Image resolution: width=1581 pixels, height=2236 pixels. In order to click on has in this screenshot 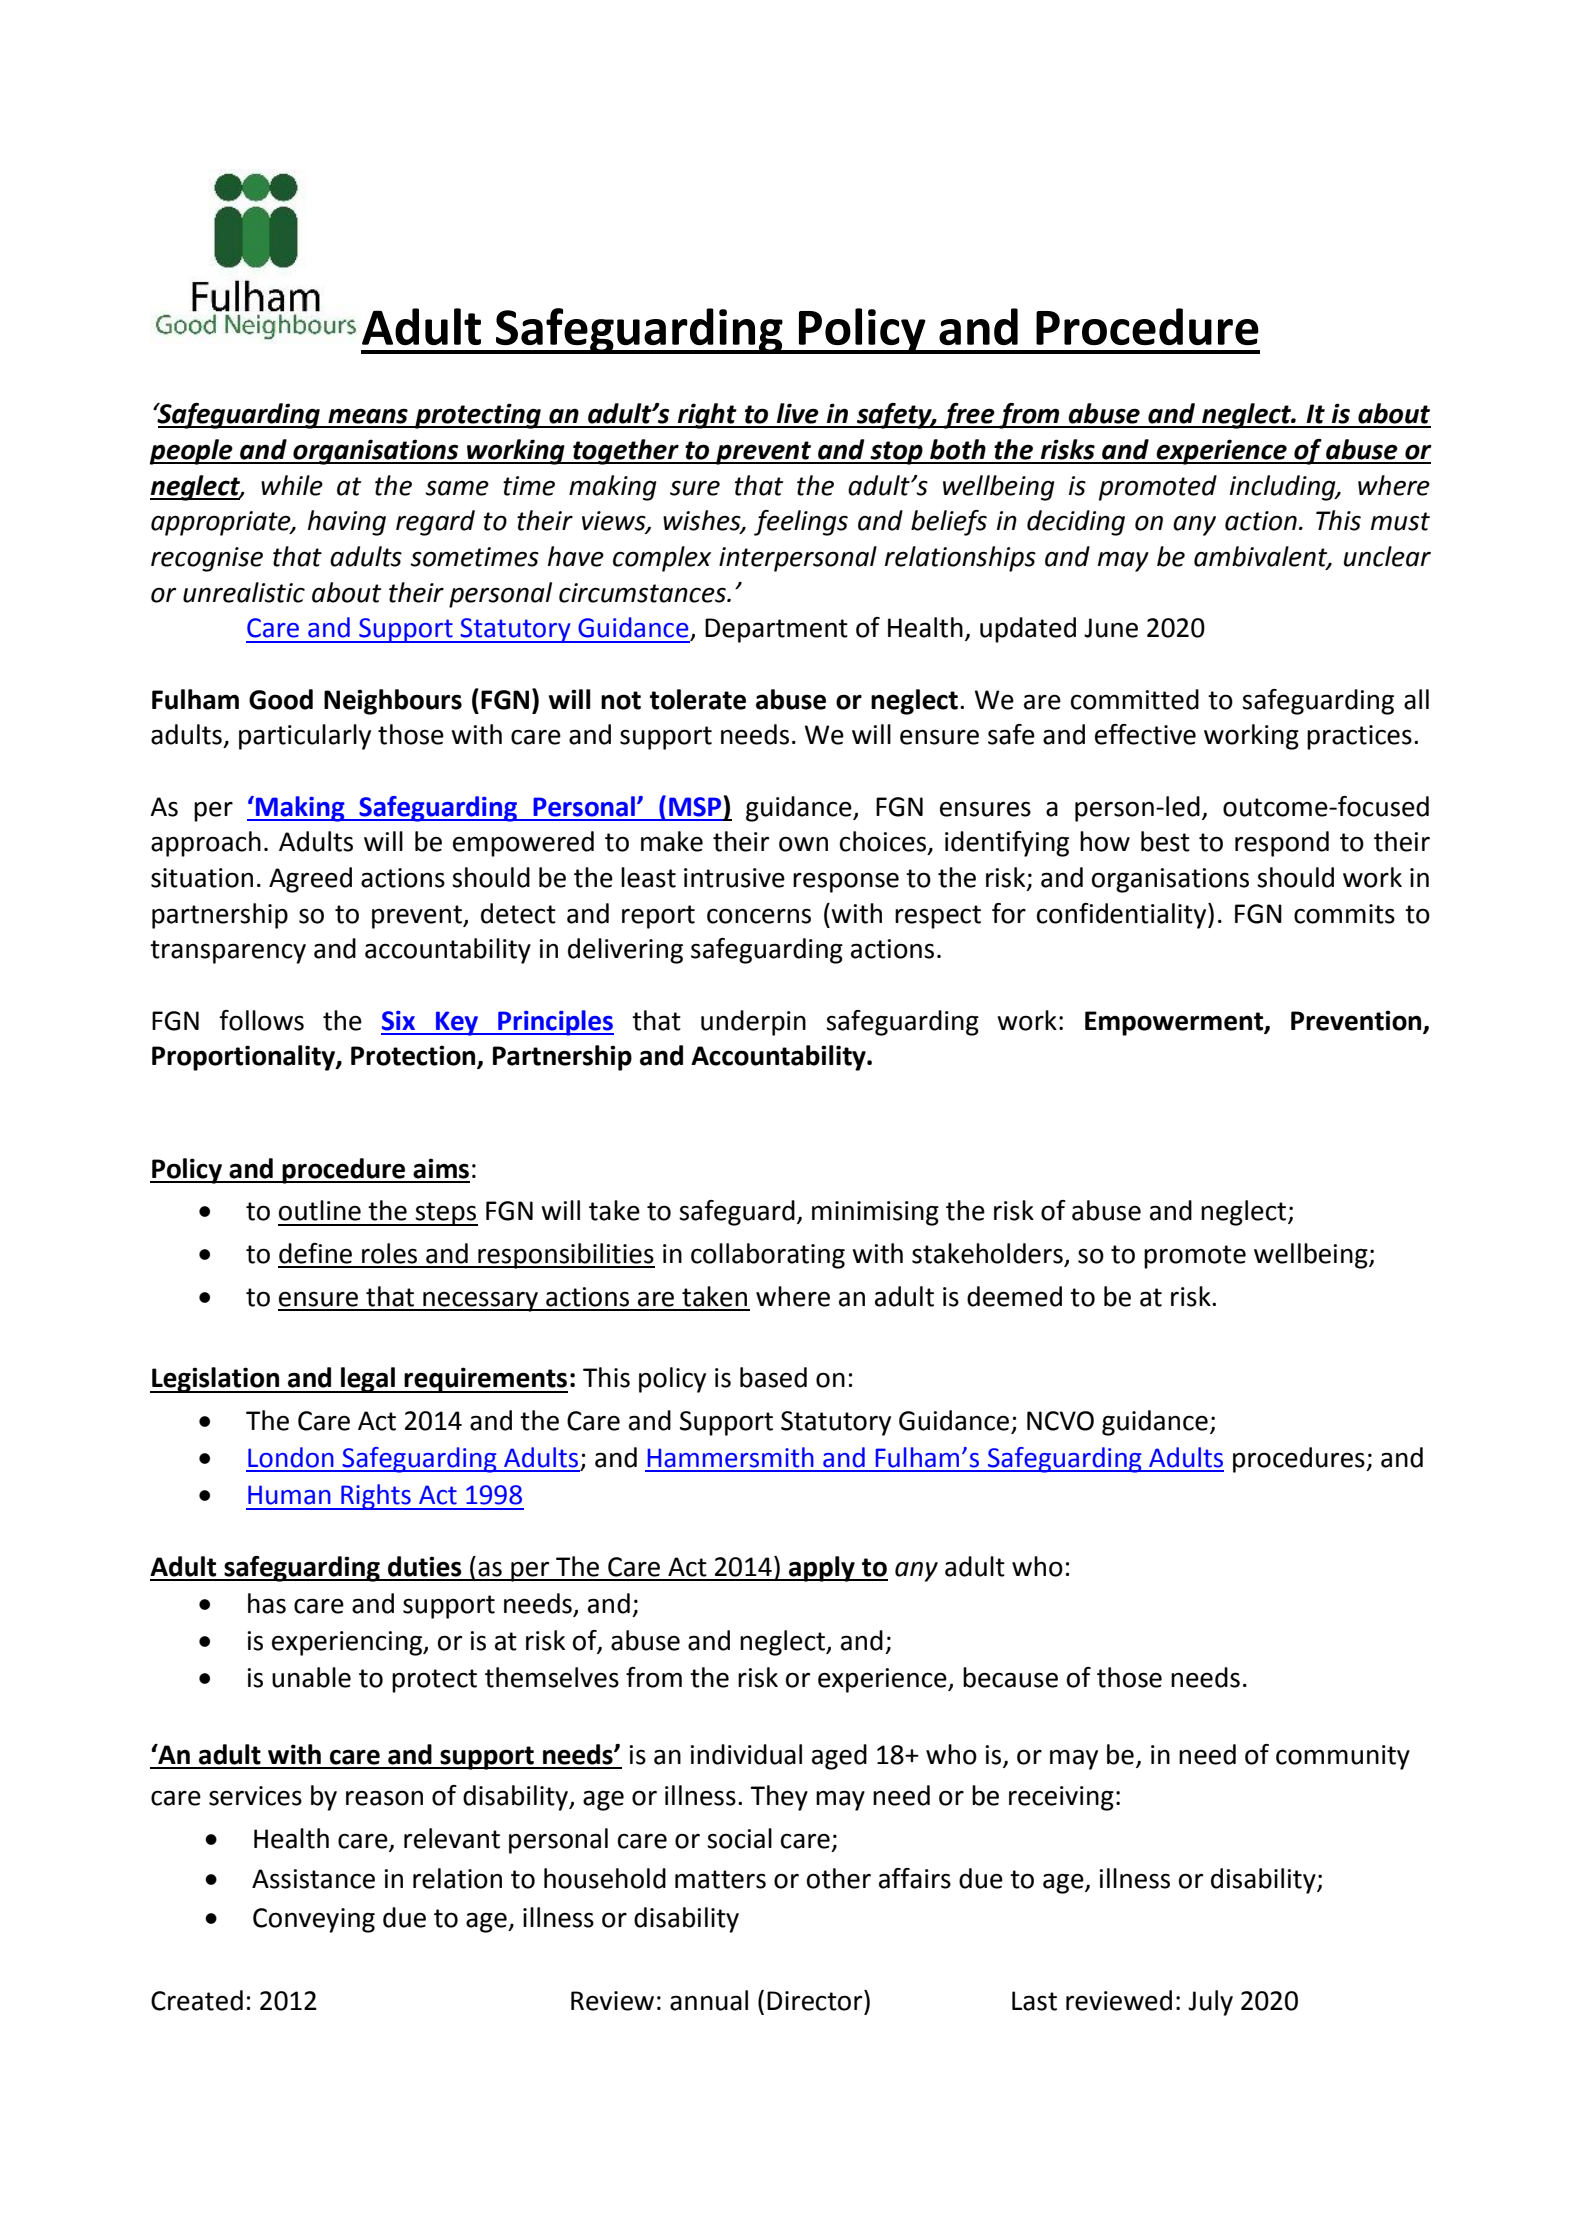, I will do `click(267, 1603)`.
